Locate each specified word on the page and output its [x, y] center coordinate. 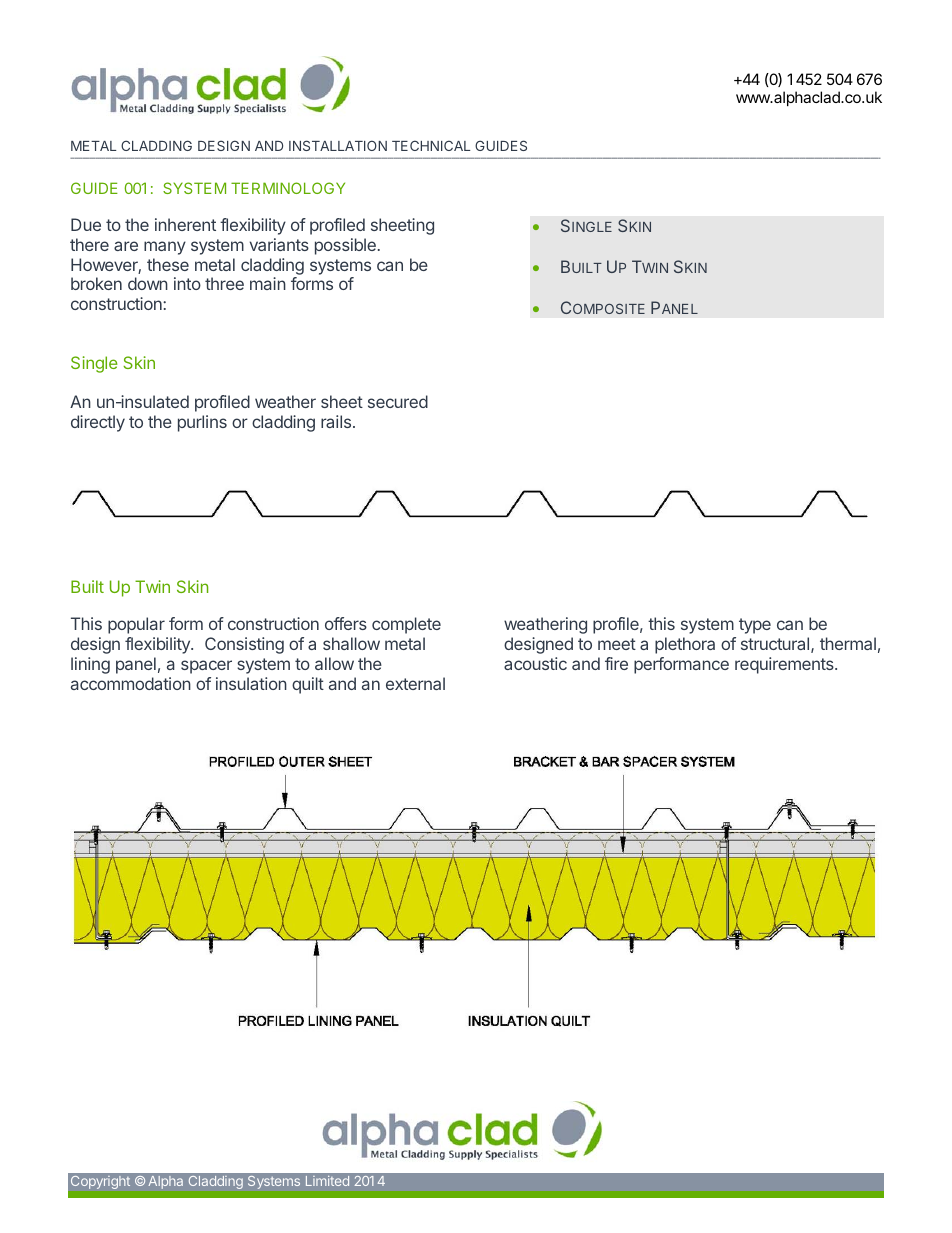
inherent [185, 224]
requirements [785, 665]
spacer [206, 667]
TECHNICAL [431, 145]
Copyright [100, 1182]
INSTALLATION [338, 145]
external [415, 683]
